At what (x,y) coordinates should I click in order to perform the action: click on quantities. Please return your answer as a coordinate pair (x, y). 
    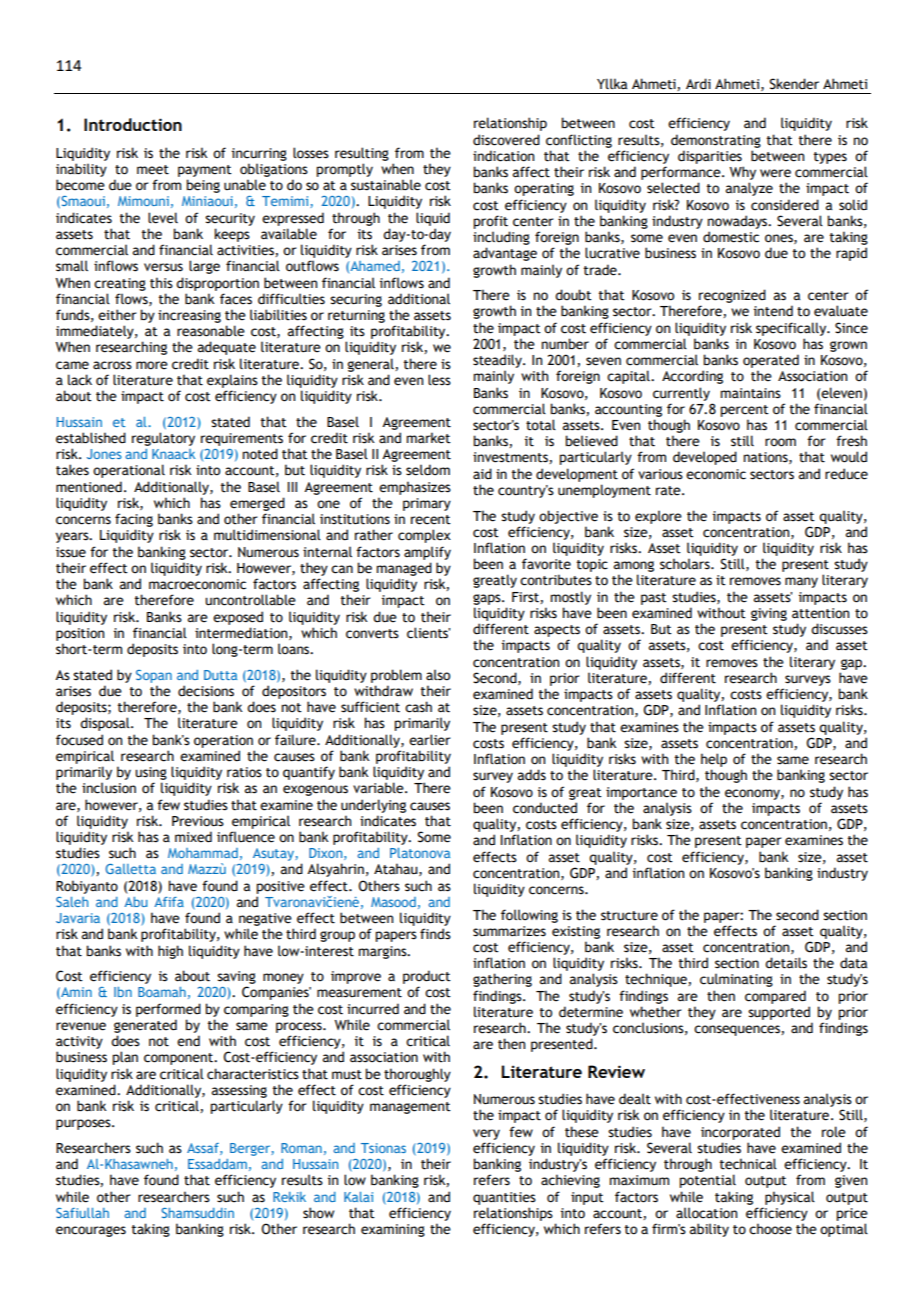
    Looking at the image, I should click on (504, 1198).
